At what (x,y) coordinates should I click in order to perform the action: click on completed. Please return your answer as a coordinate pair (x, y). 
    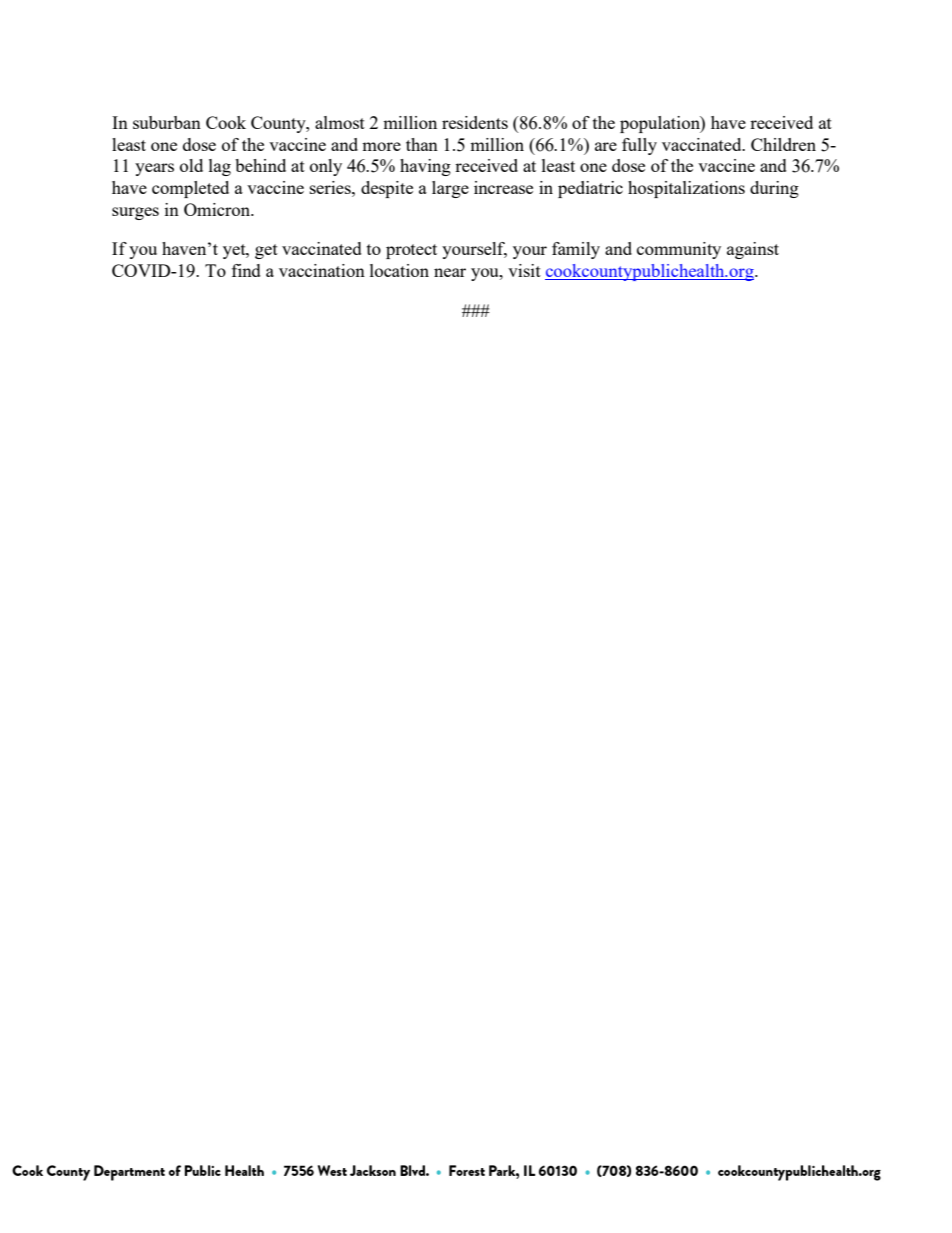
    Looking at the image, I should click on (190, 189).
